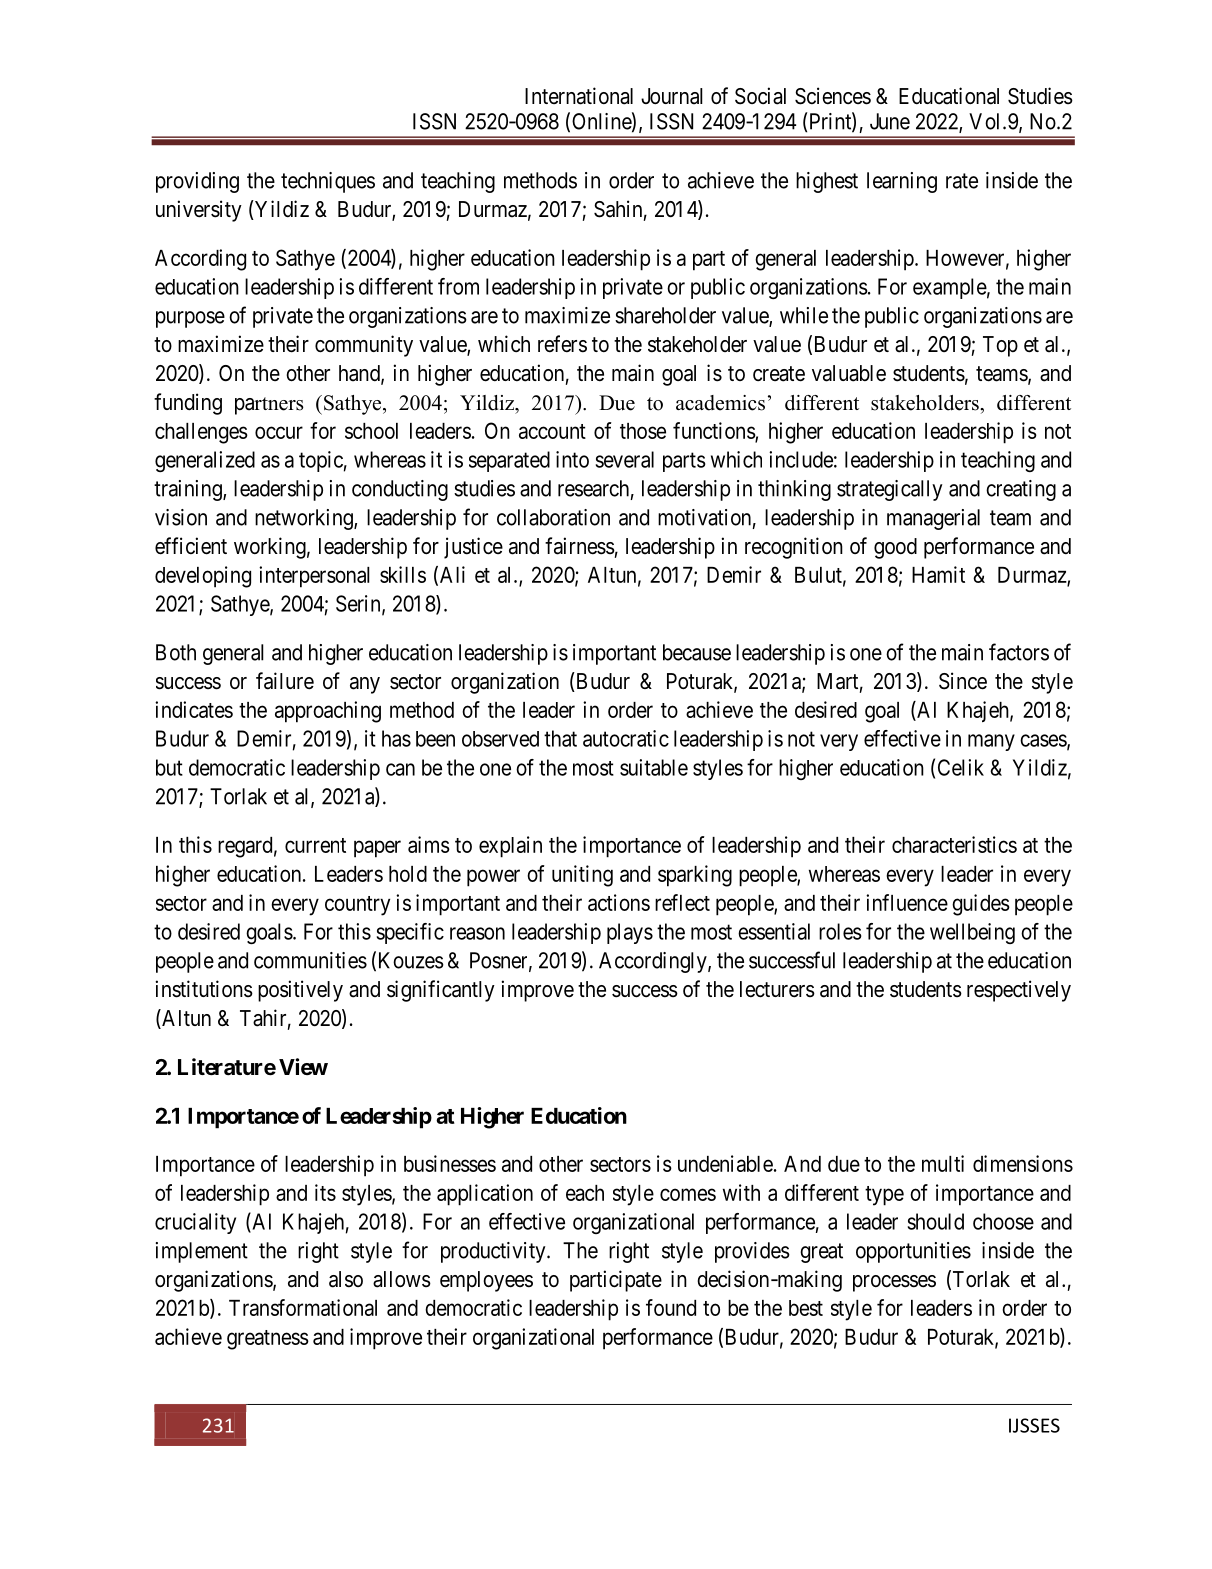 The height and width of the document is (1569, 1212). What do you see at coordinates (890, 121) in the document?
I see `June` at bounding box center [890, 121].
